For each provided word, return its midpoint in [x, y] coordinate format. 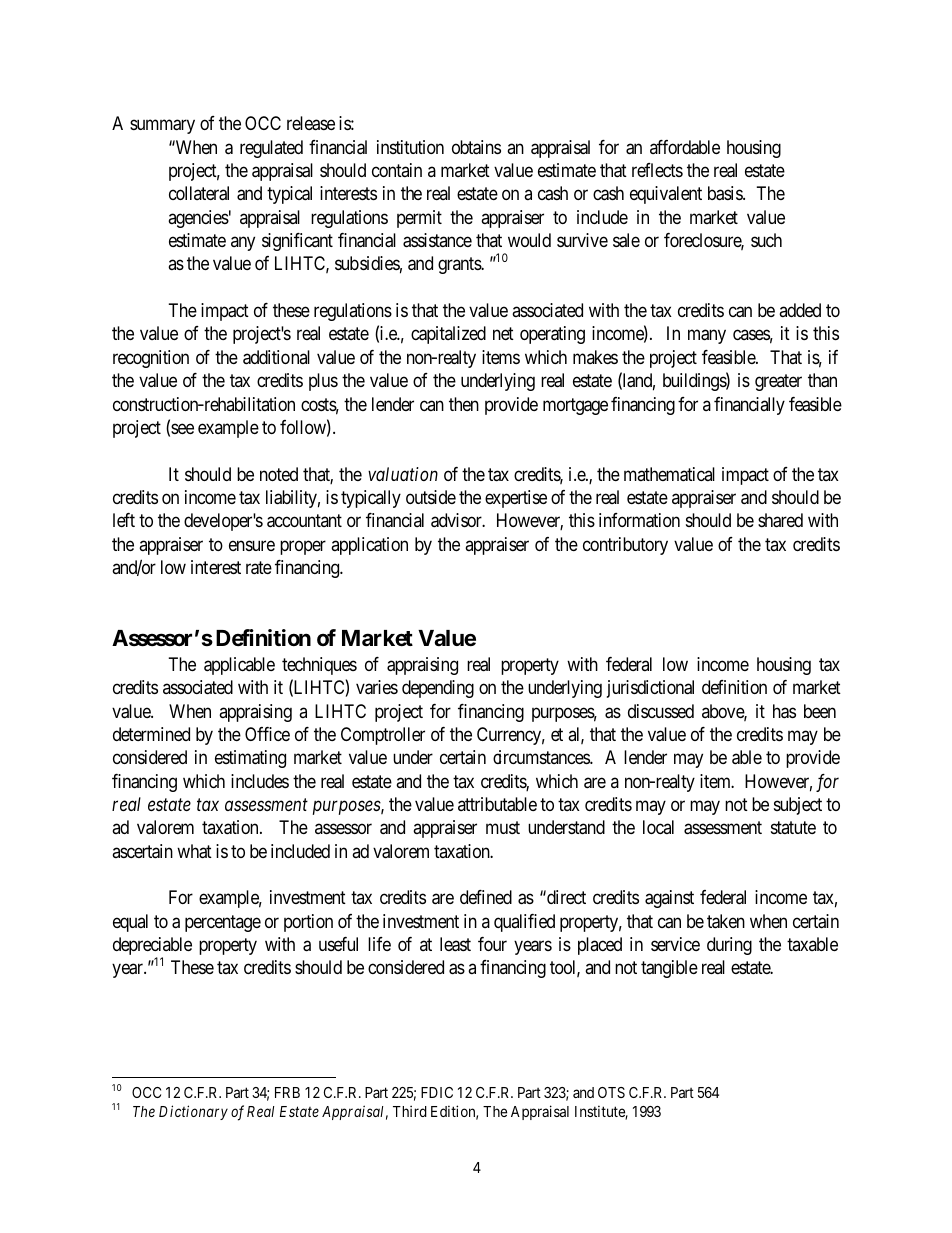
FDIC [437, 1092]
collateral [199, 193]
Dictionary [193, 1112]
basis [726, 193]
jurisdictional [650, 689]
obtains [476, 147]
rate [259, 568]
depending [438, 689]
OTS [611, 1092]
